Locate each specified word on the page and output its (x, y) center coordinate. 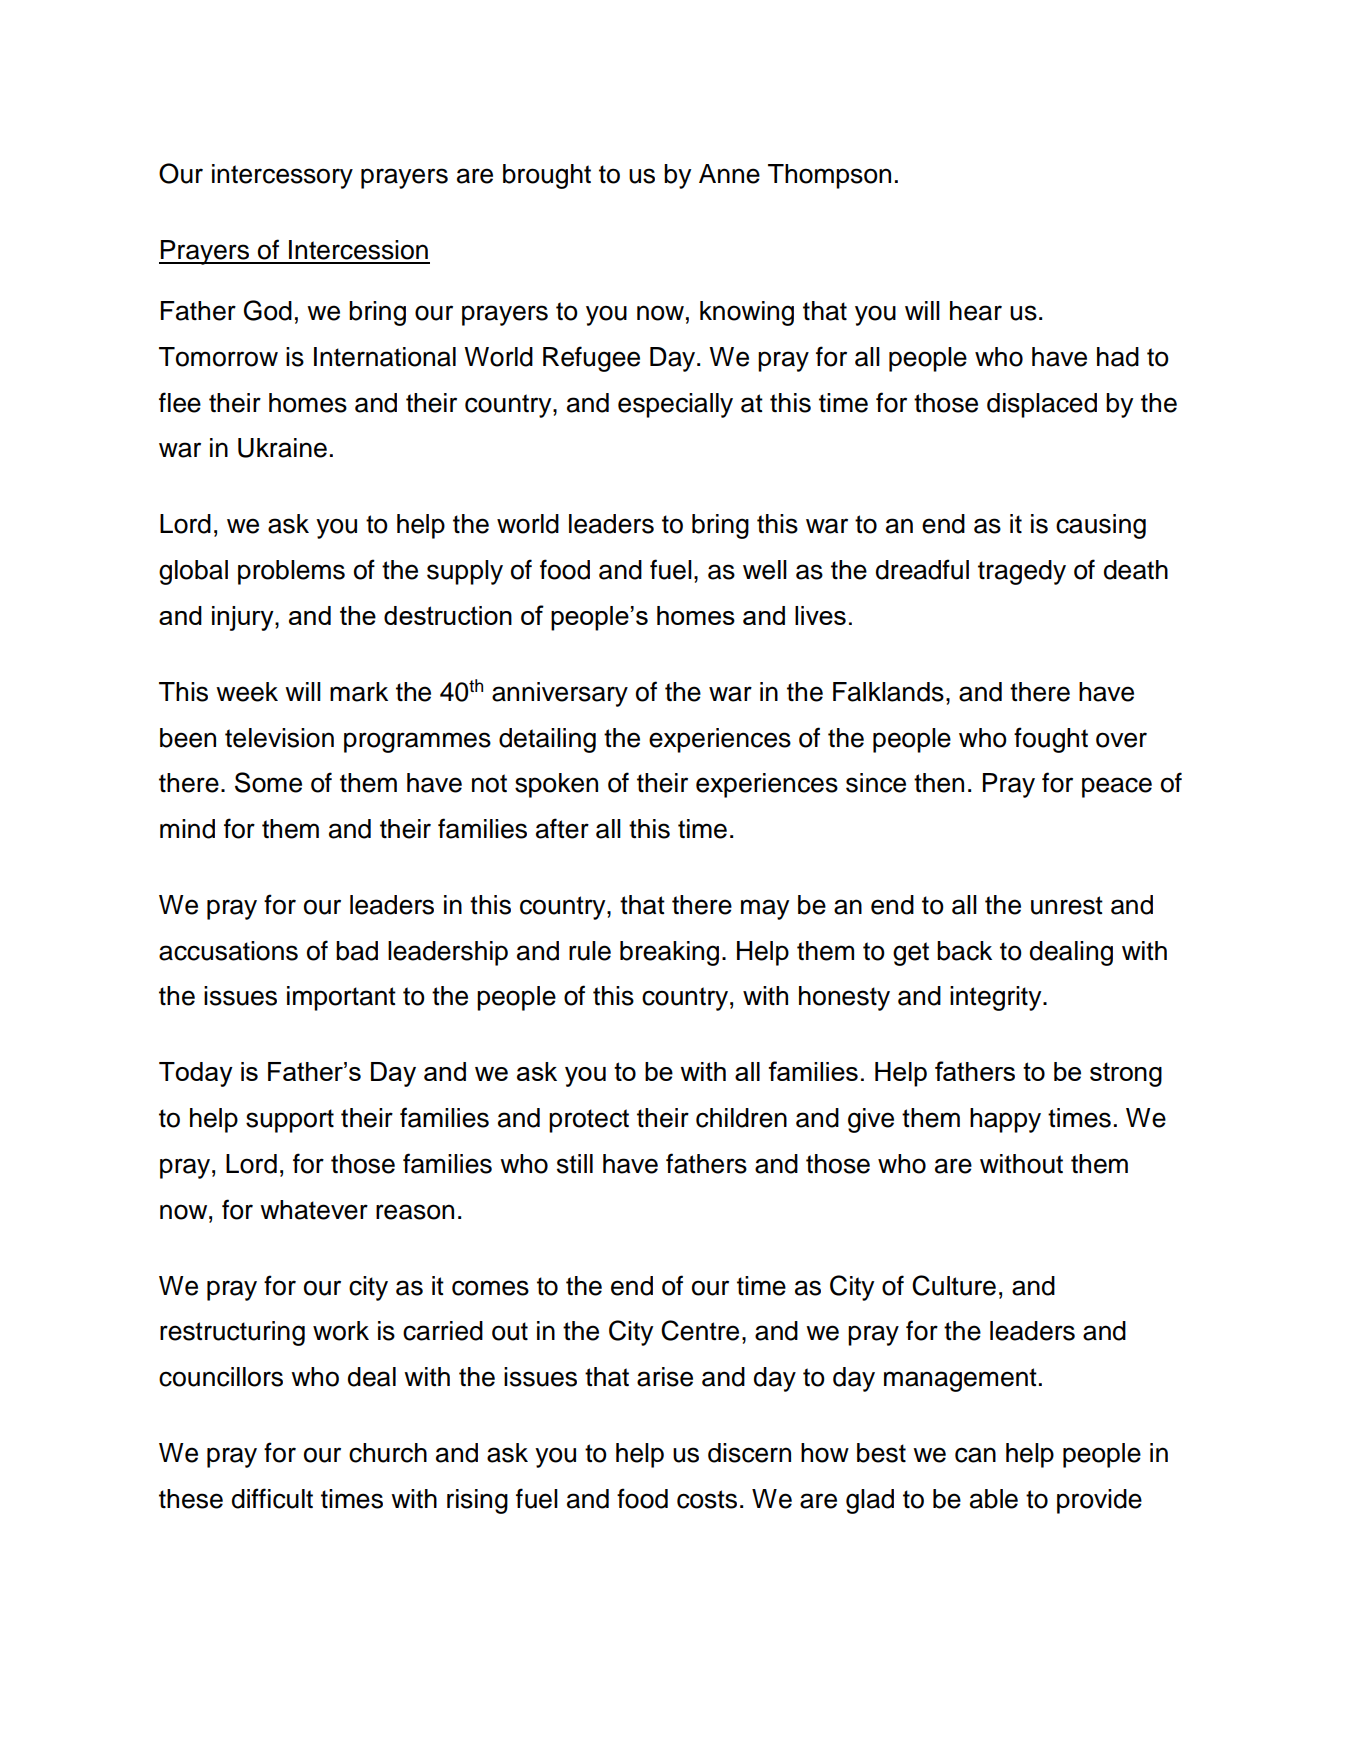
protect (589, 1121)
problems (291, 572)
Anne (729, 174)
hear (976, 311)
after (562, 828)
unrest (1067, 905)
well (765, 570)
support (290, 1121)
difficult (272, 1498)
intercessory (282, 176)
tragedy (1022, 572)
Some (268, 782)
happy (1005, 1120)
